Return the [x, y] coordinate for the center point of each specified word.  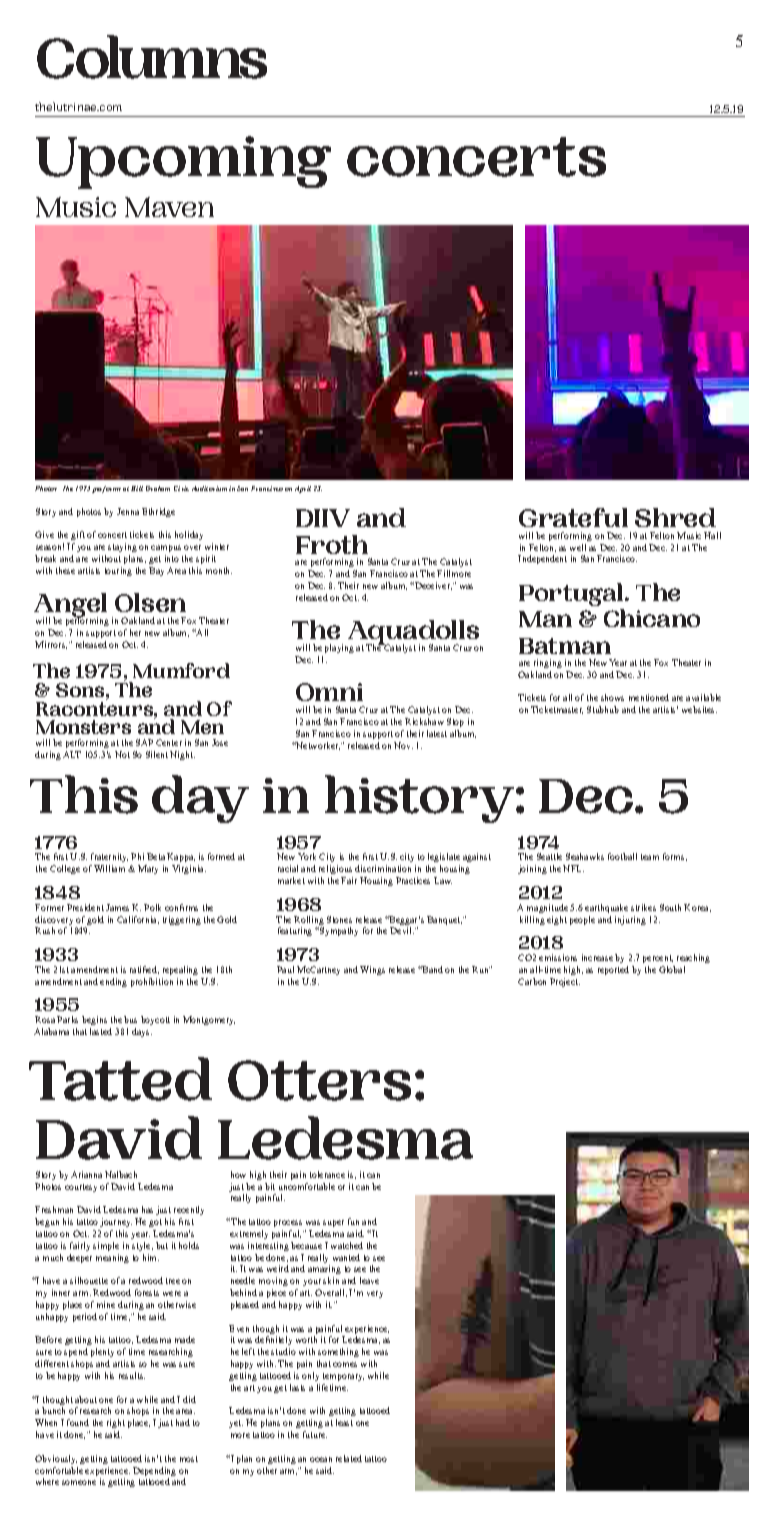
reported [613, 970]
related [349, 1458]
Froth [332, 544]
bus [130, 1019]
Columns [152, 57]
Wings [372, 970]
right [116, 1423]
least [344, 1422]
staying [122, 547]
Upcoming [183, 162]
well [578, 547]
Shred [675, 517]
